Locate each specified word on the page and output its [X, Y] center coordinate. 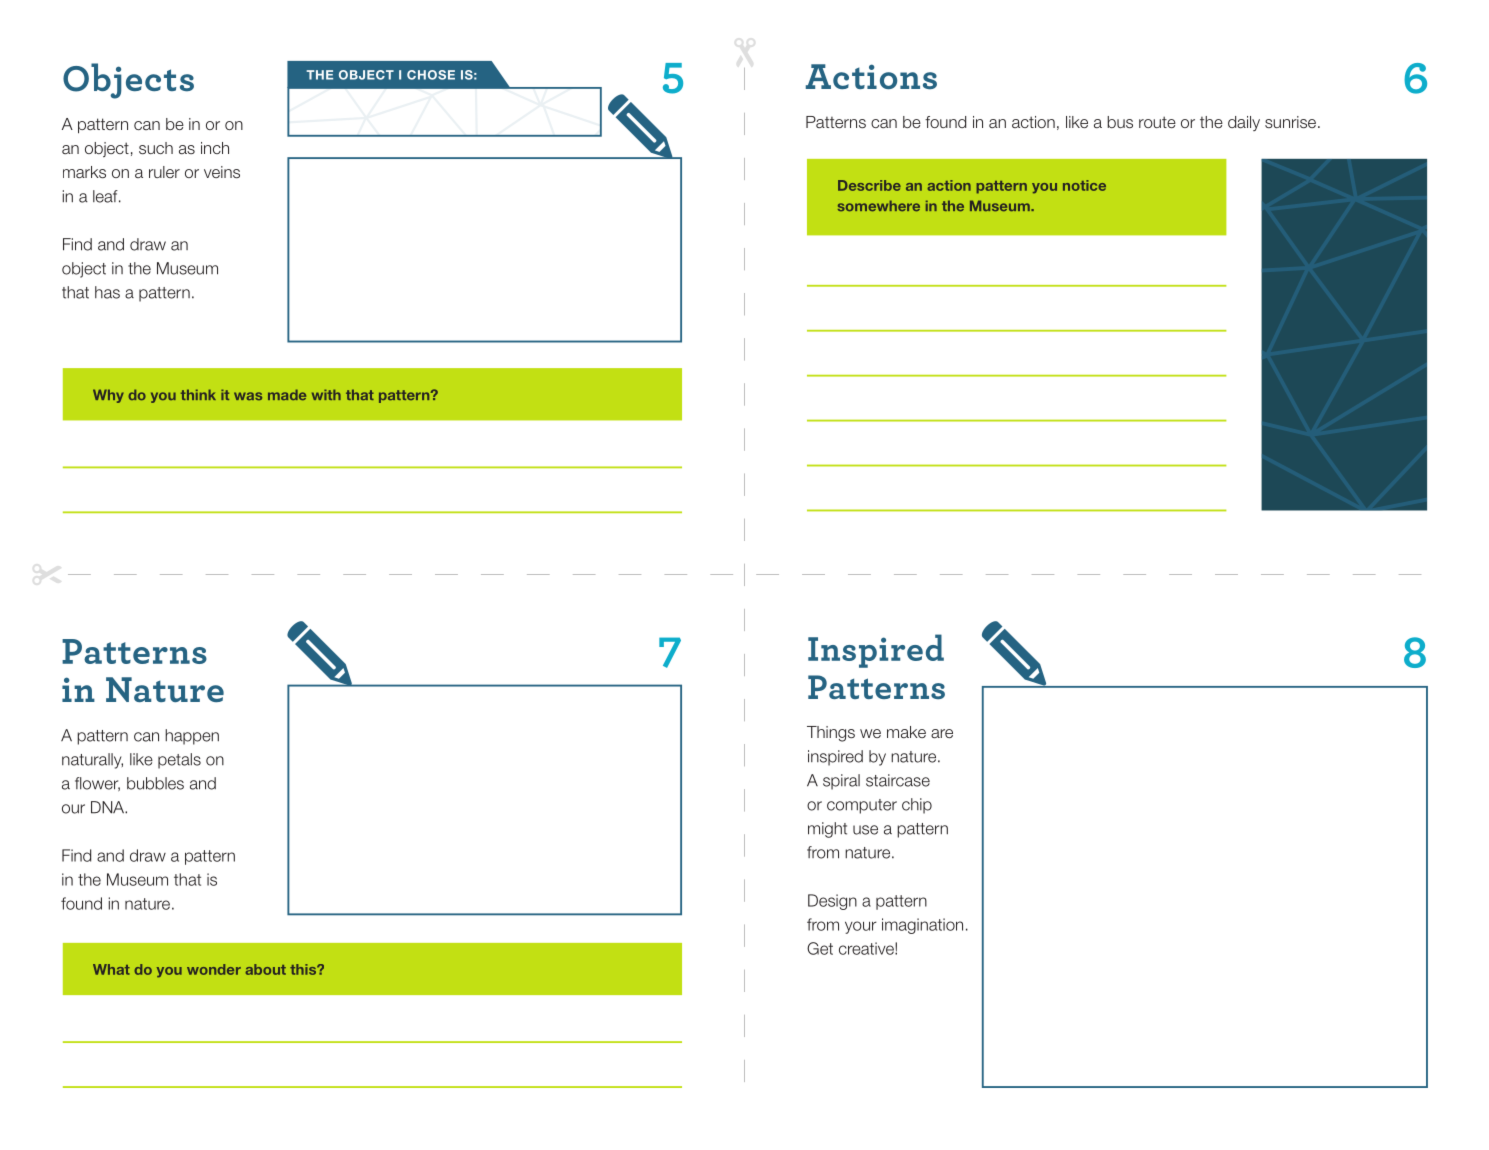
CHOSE [431, 75]
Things [831, 734]
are [942, 734]
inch [215, 148]
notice [1084, 185]
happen [192, 737]
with [326, 394]
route [1157, 122]
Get [820, 948]
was [248, 396]
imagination [922, 926]
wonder [214, 969]
